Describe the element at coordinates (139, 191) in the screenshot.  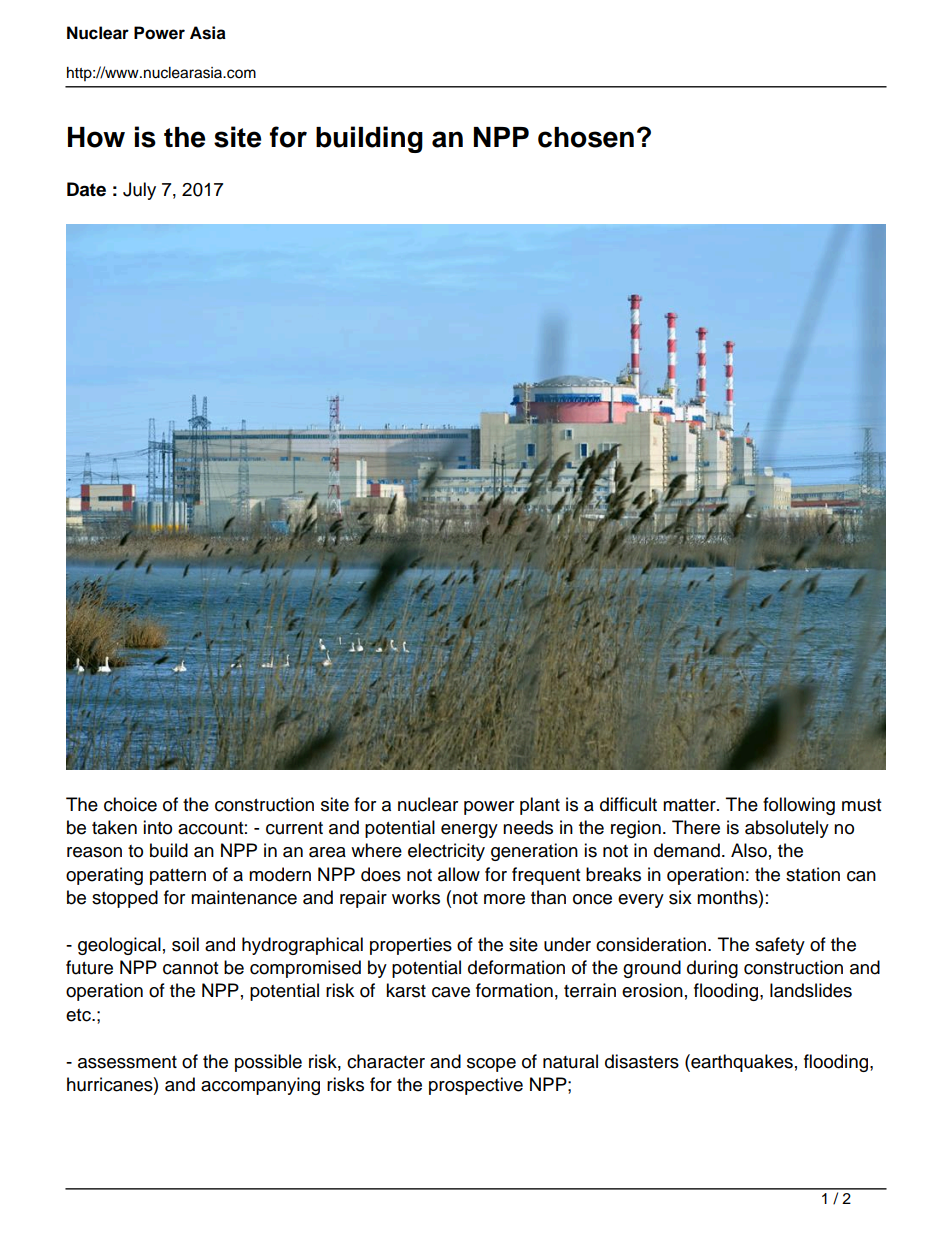
I see `July` at that location.
